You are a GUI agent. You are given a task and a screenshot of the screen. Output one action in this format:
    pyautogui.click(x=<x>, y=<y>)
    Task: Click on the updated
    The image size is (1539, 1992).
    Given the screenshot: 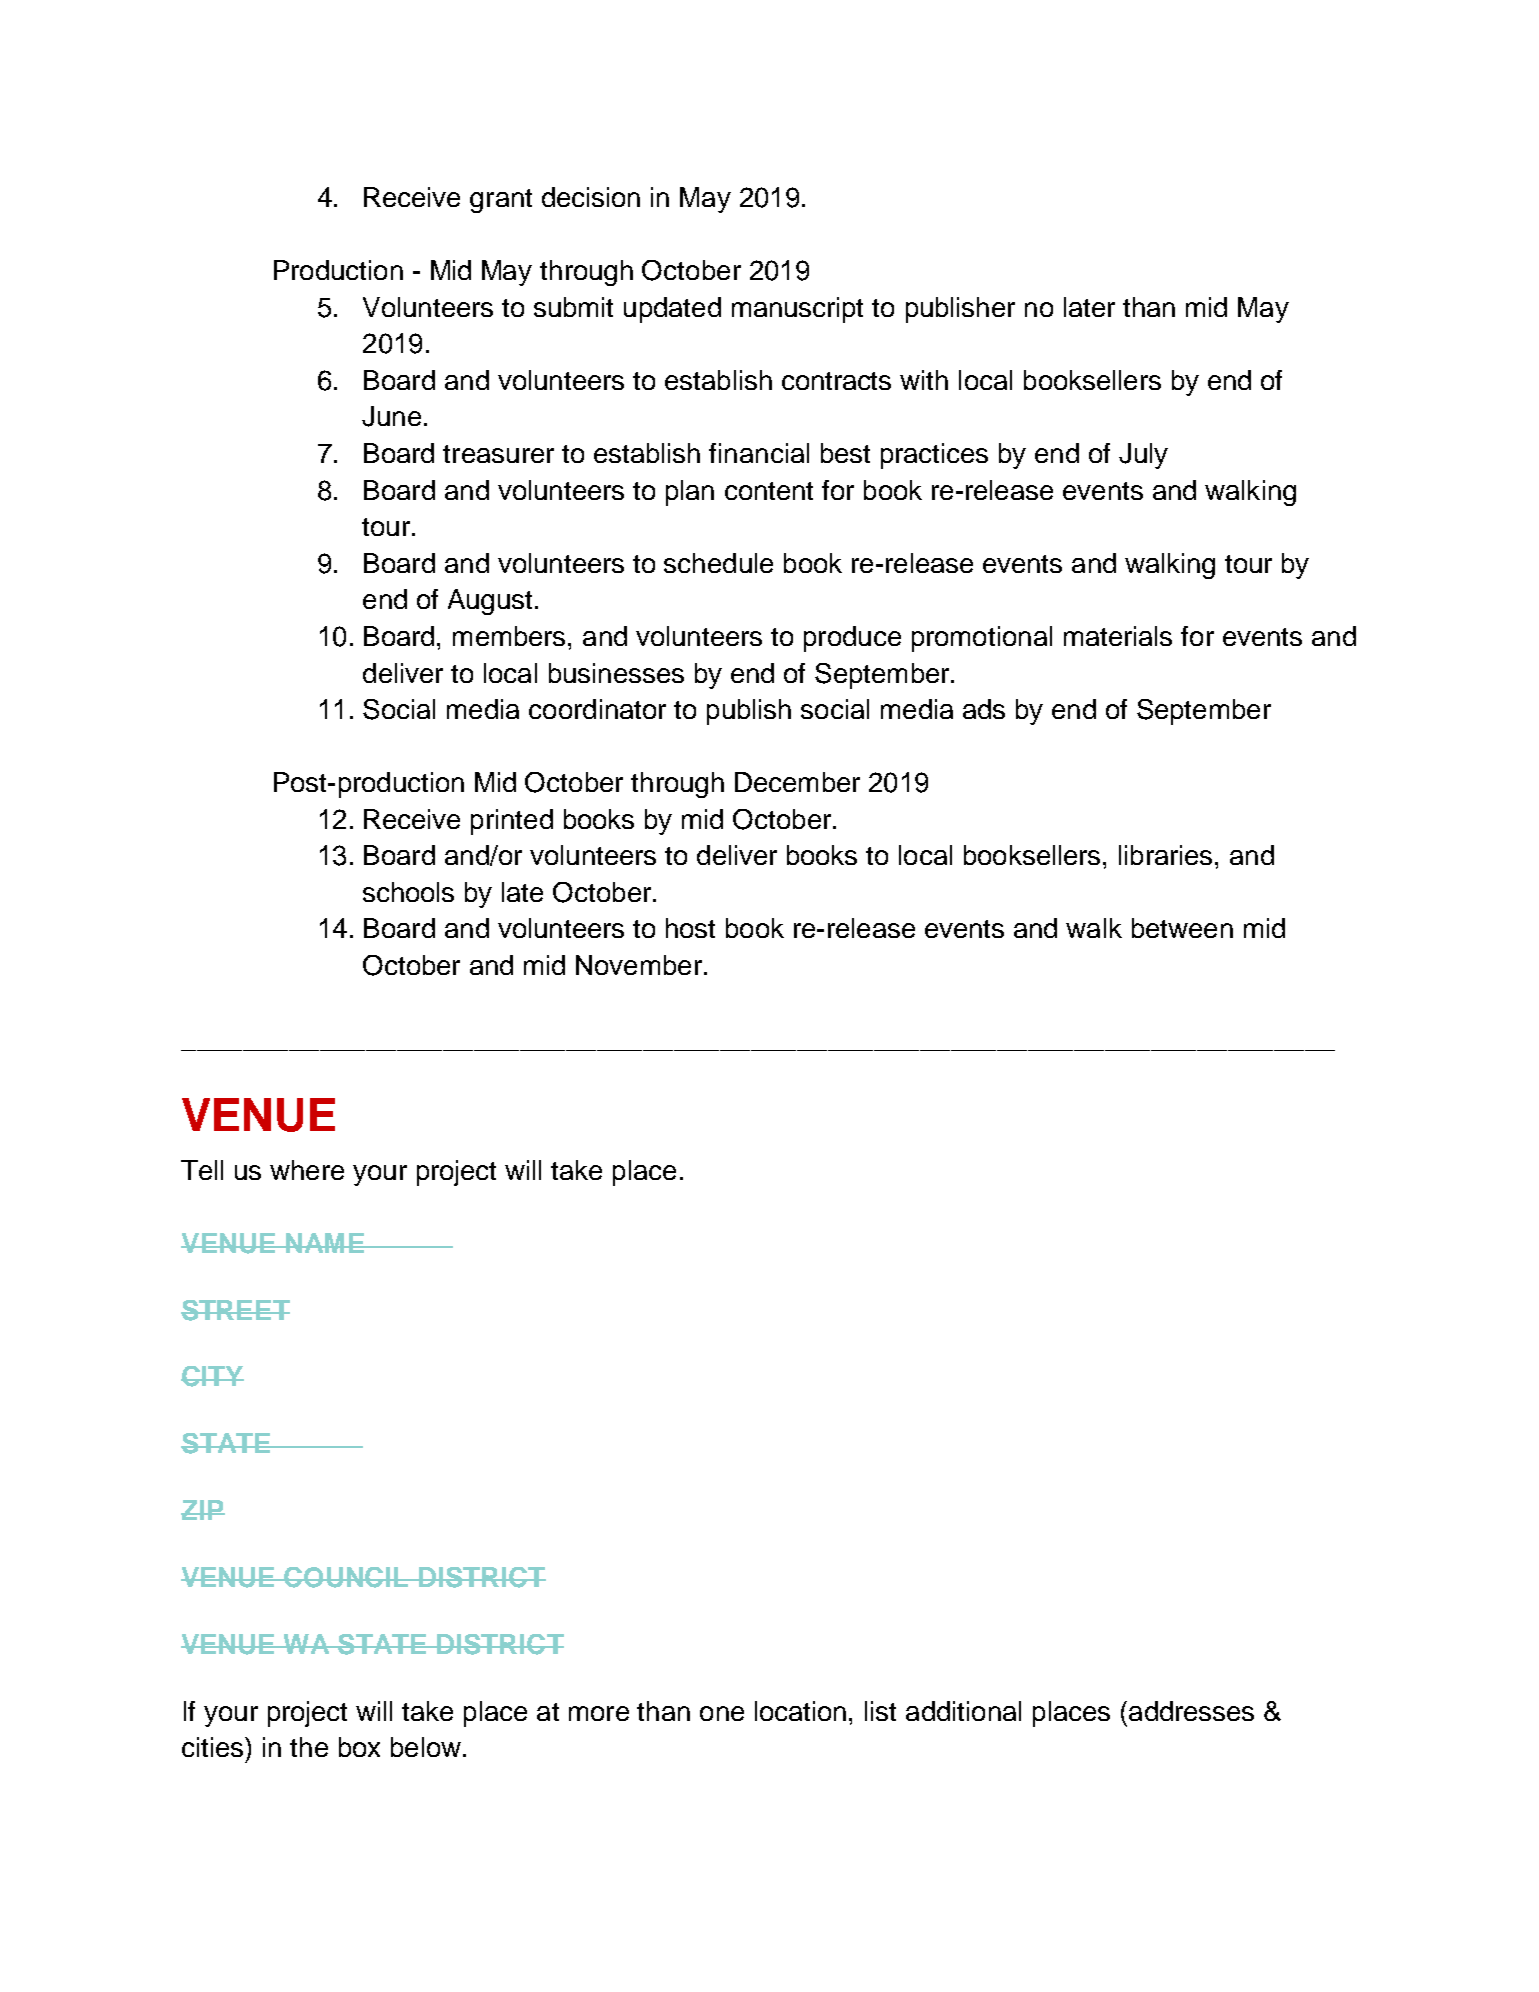 What is the action you would take?
    pyautogui.click(x=672, y=310)
